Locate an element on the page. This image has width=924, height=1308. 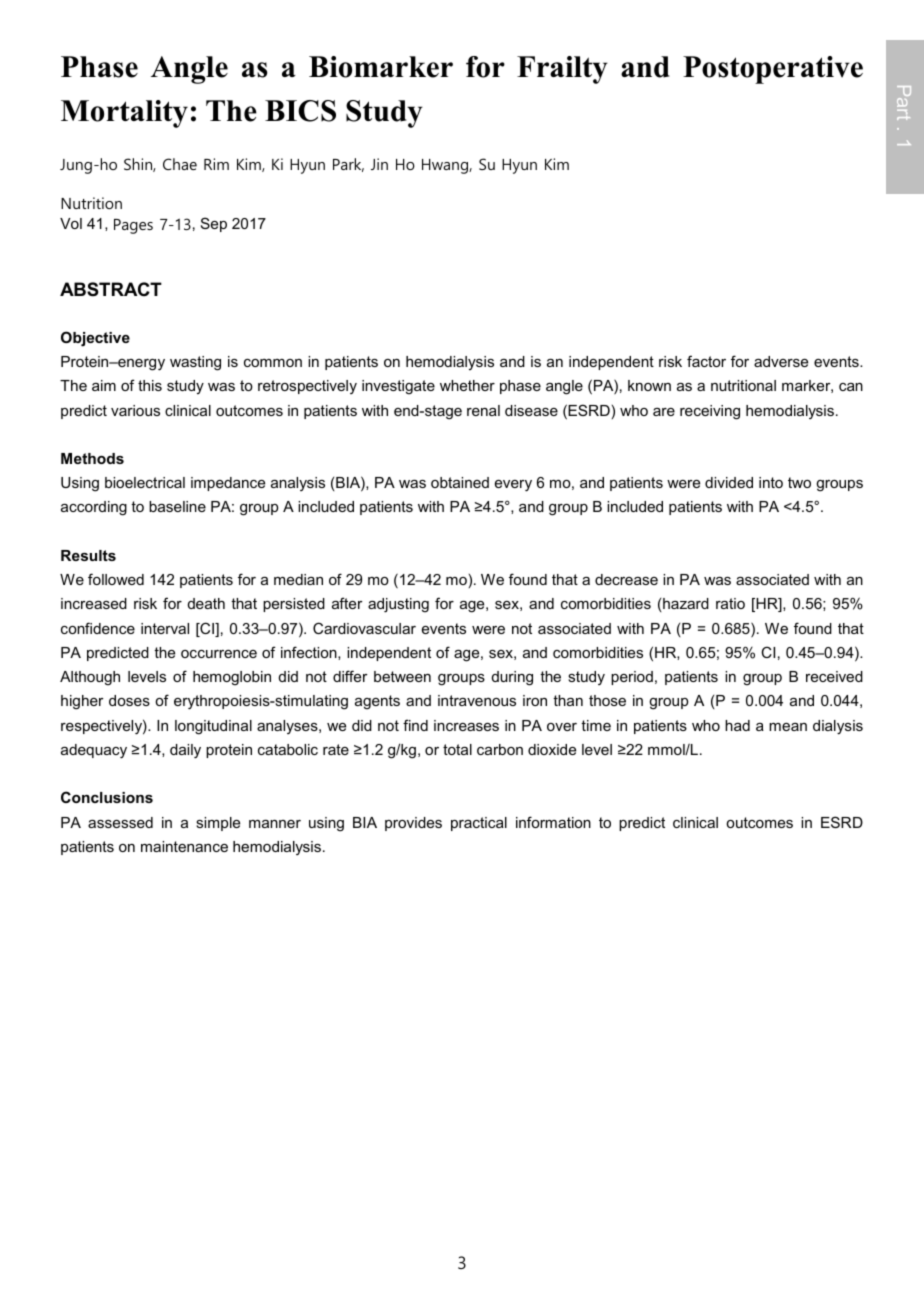
Postoperative is located at coordinates (773, 70).
